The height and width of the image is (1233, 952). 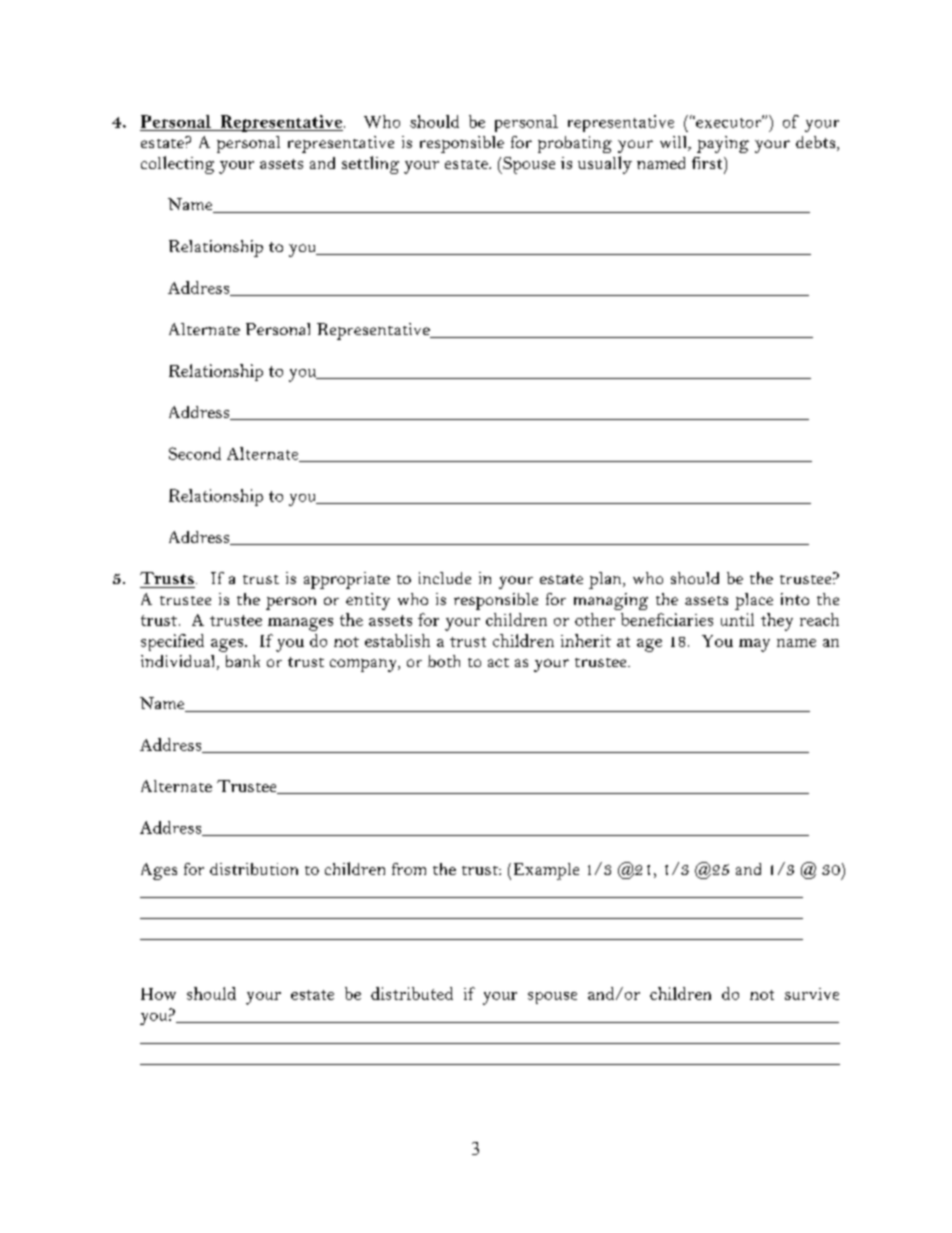 I want to click on include, so click(x=445, y=578).
